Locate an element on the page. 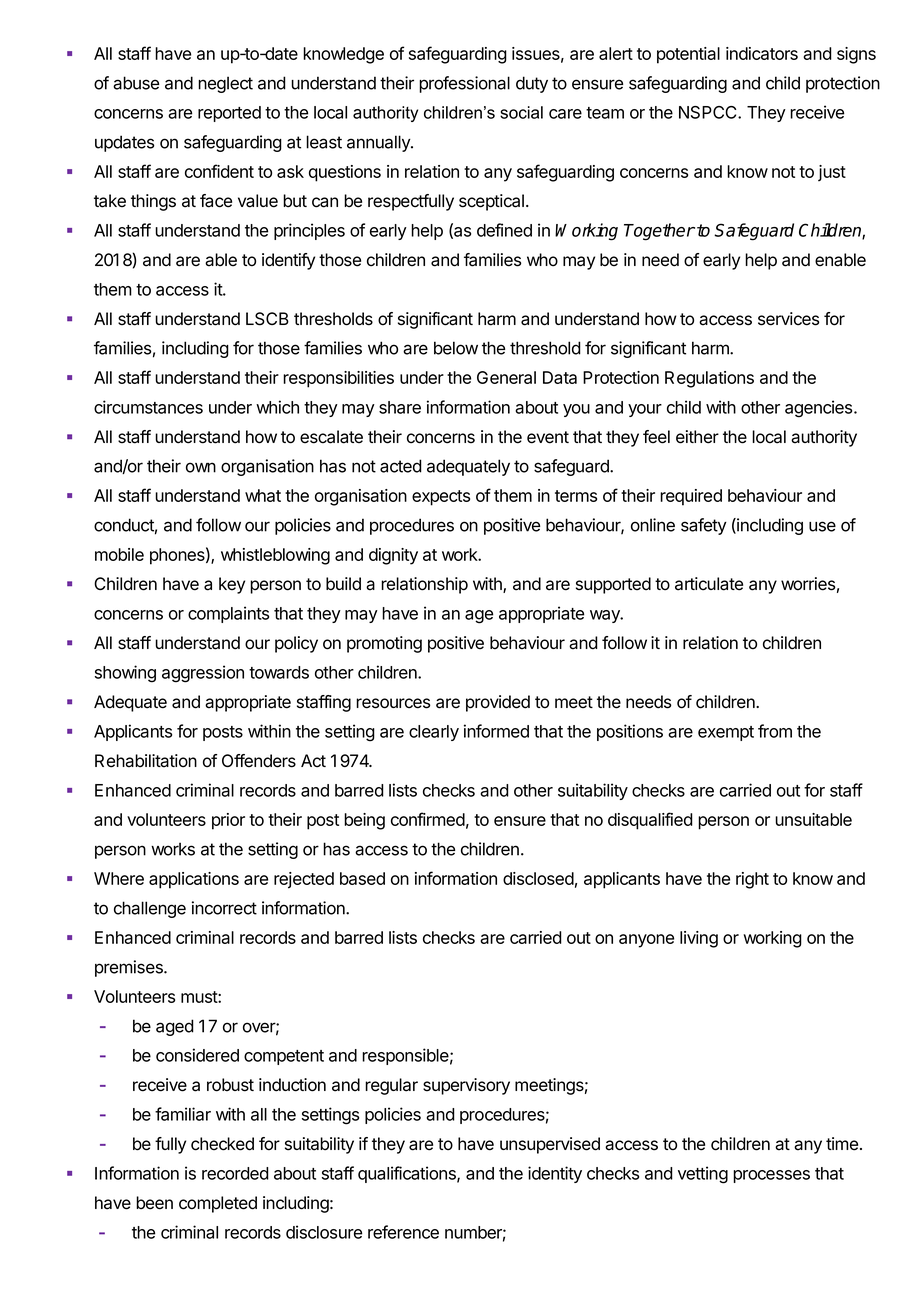  provided is located at coordinates (498, 703).
